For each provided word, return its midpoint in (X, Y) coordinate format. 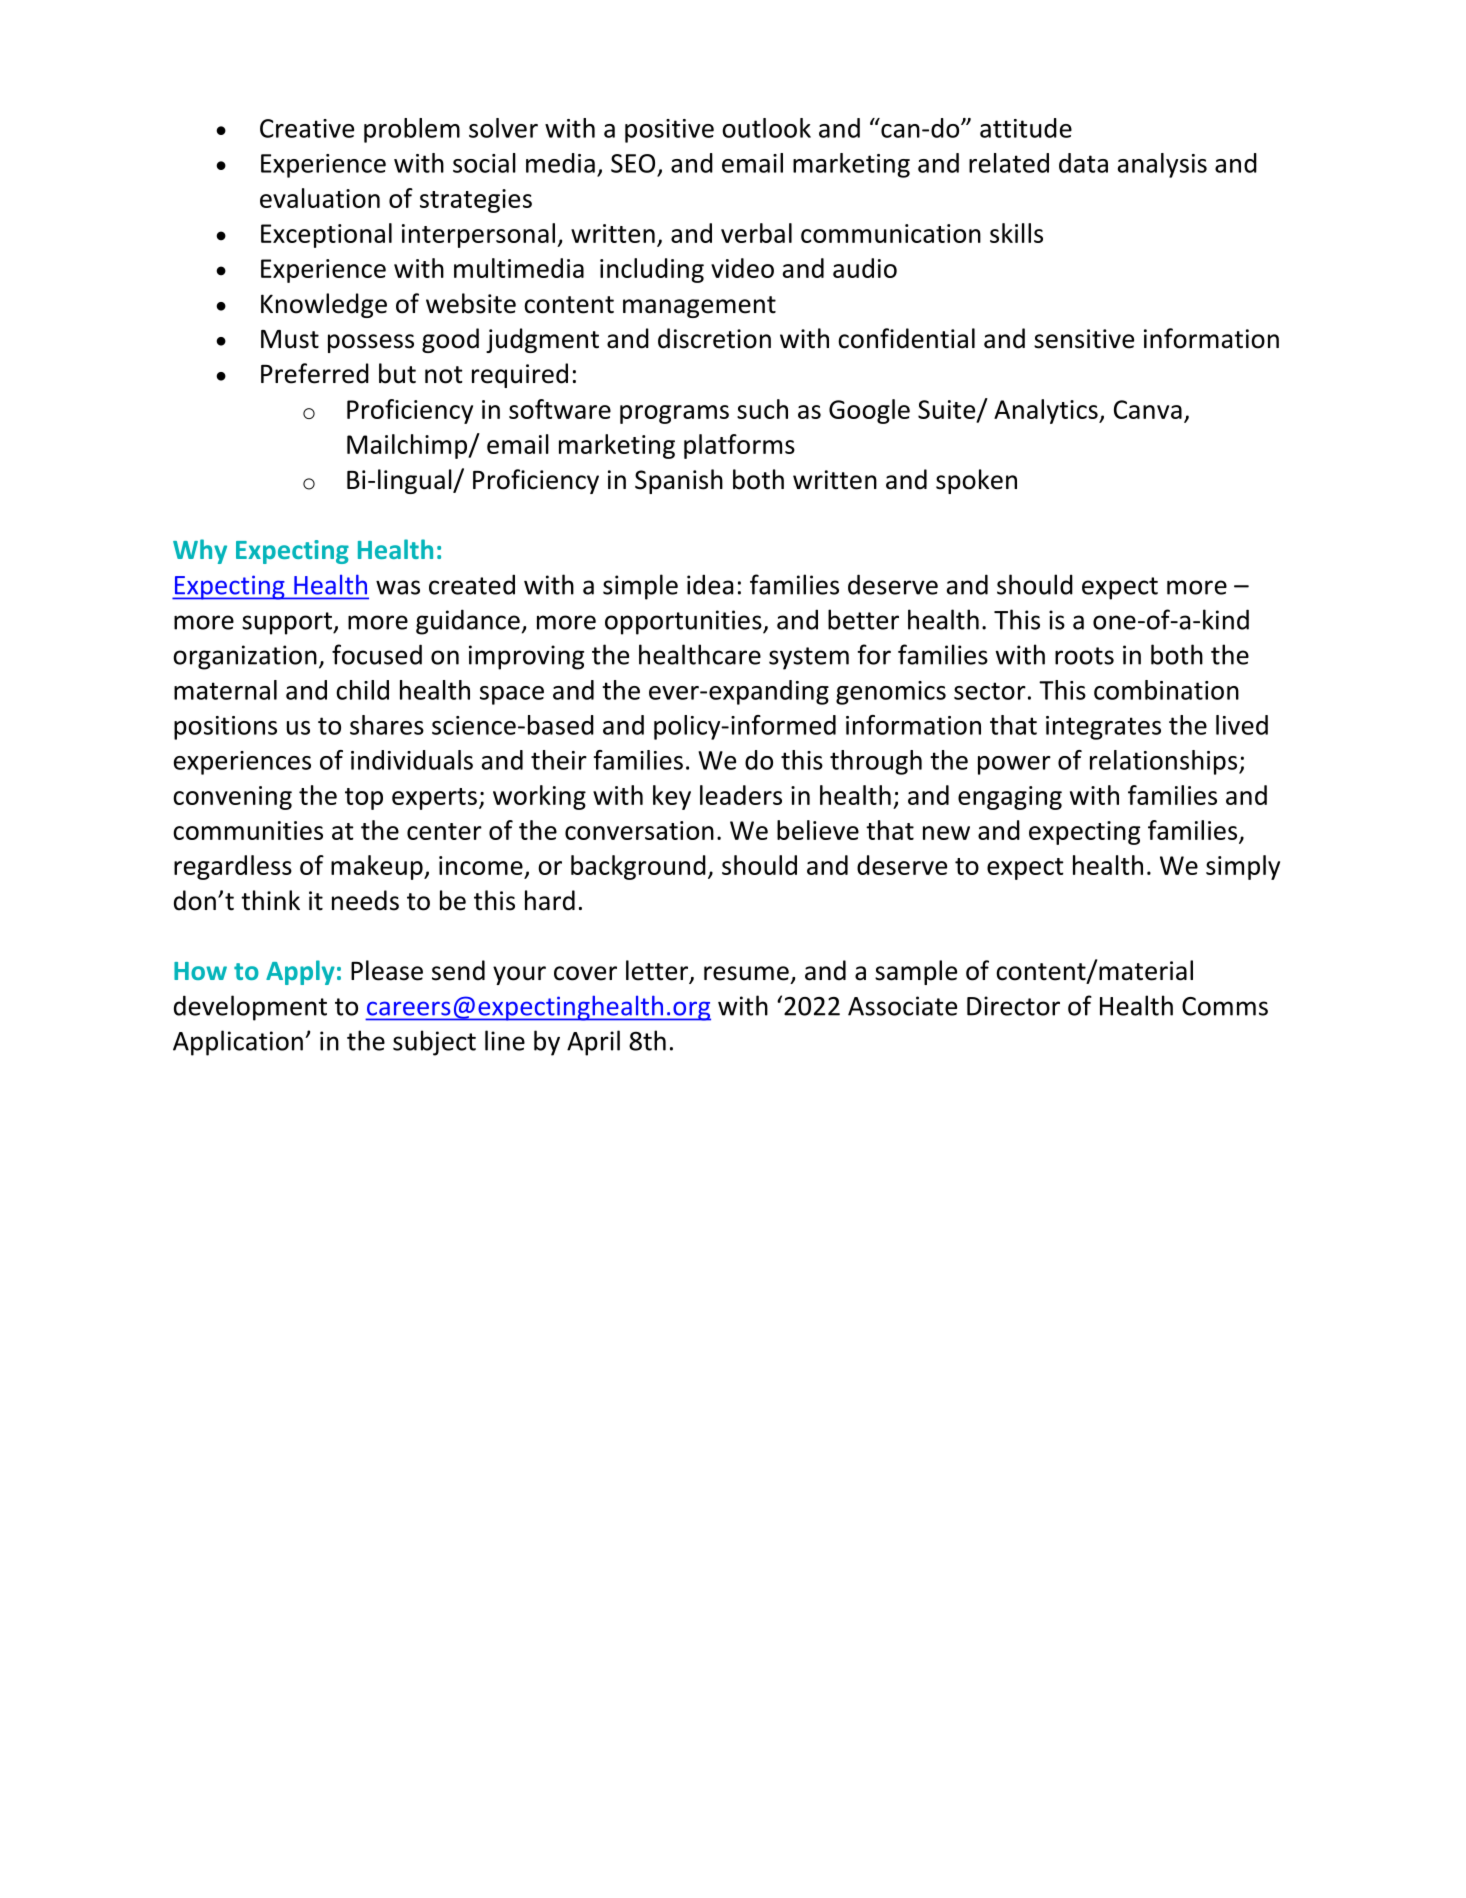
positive (669, 131)
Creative (307, 128)
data (1083, 163)
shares (387, 725)
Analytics (1047, 411)
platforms (739, 446)
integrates (1103, 728)
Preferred (315, 373)
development (250, 1008)
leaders (741, 795)
